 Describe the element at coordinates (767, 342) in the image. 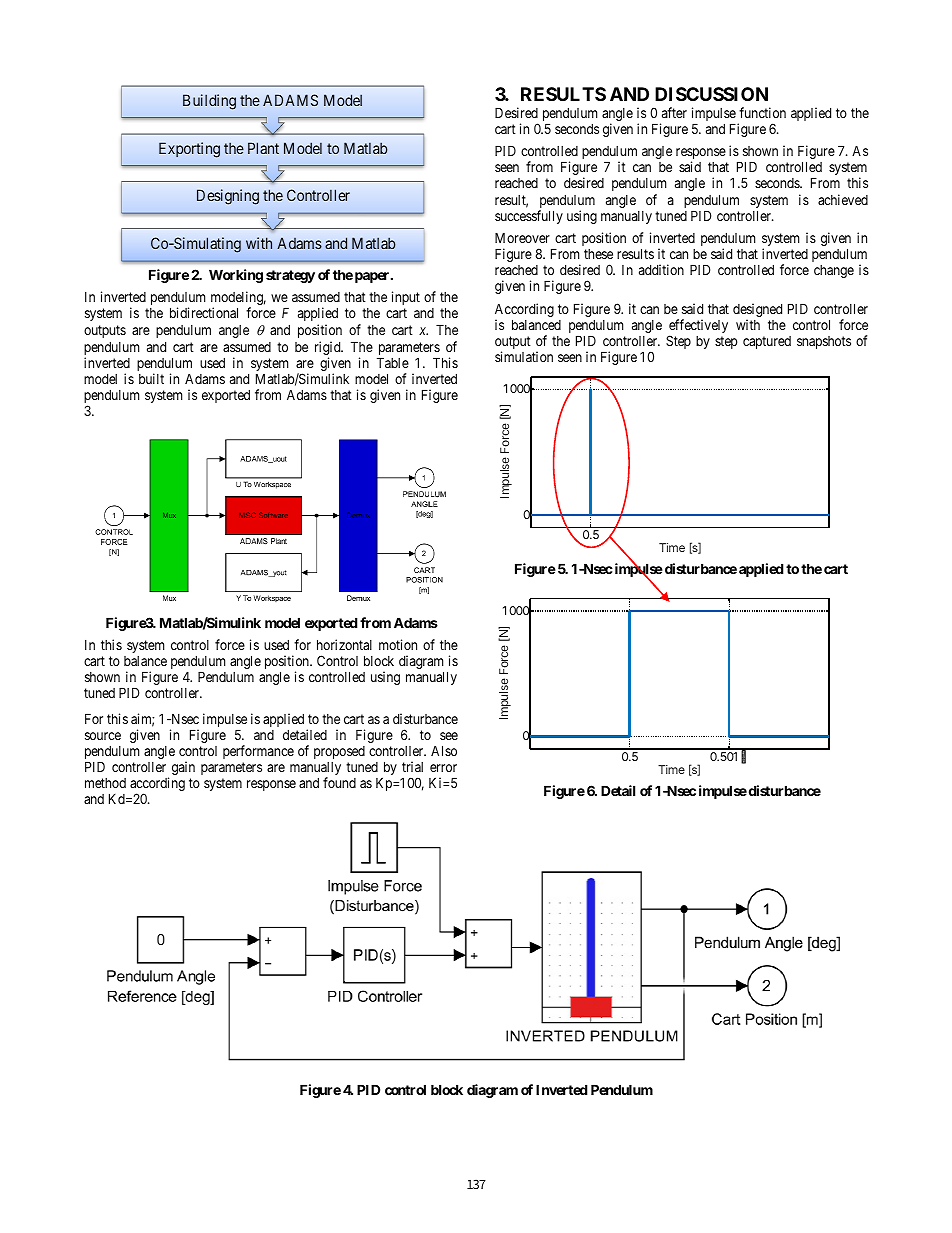

I see `captured` at that location.
